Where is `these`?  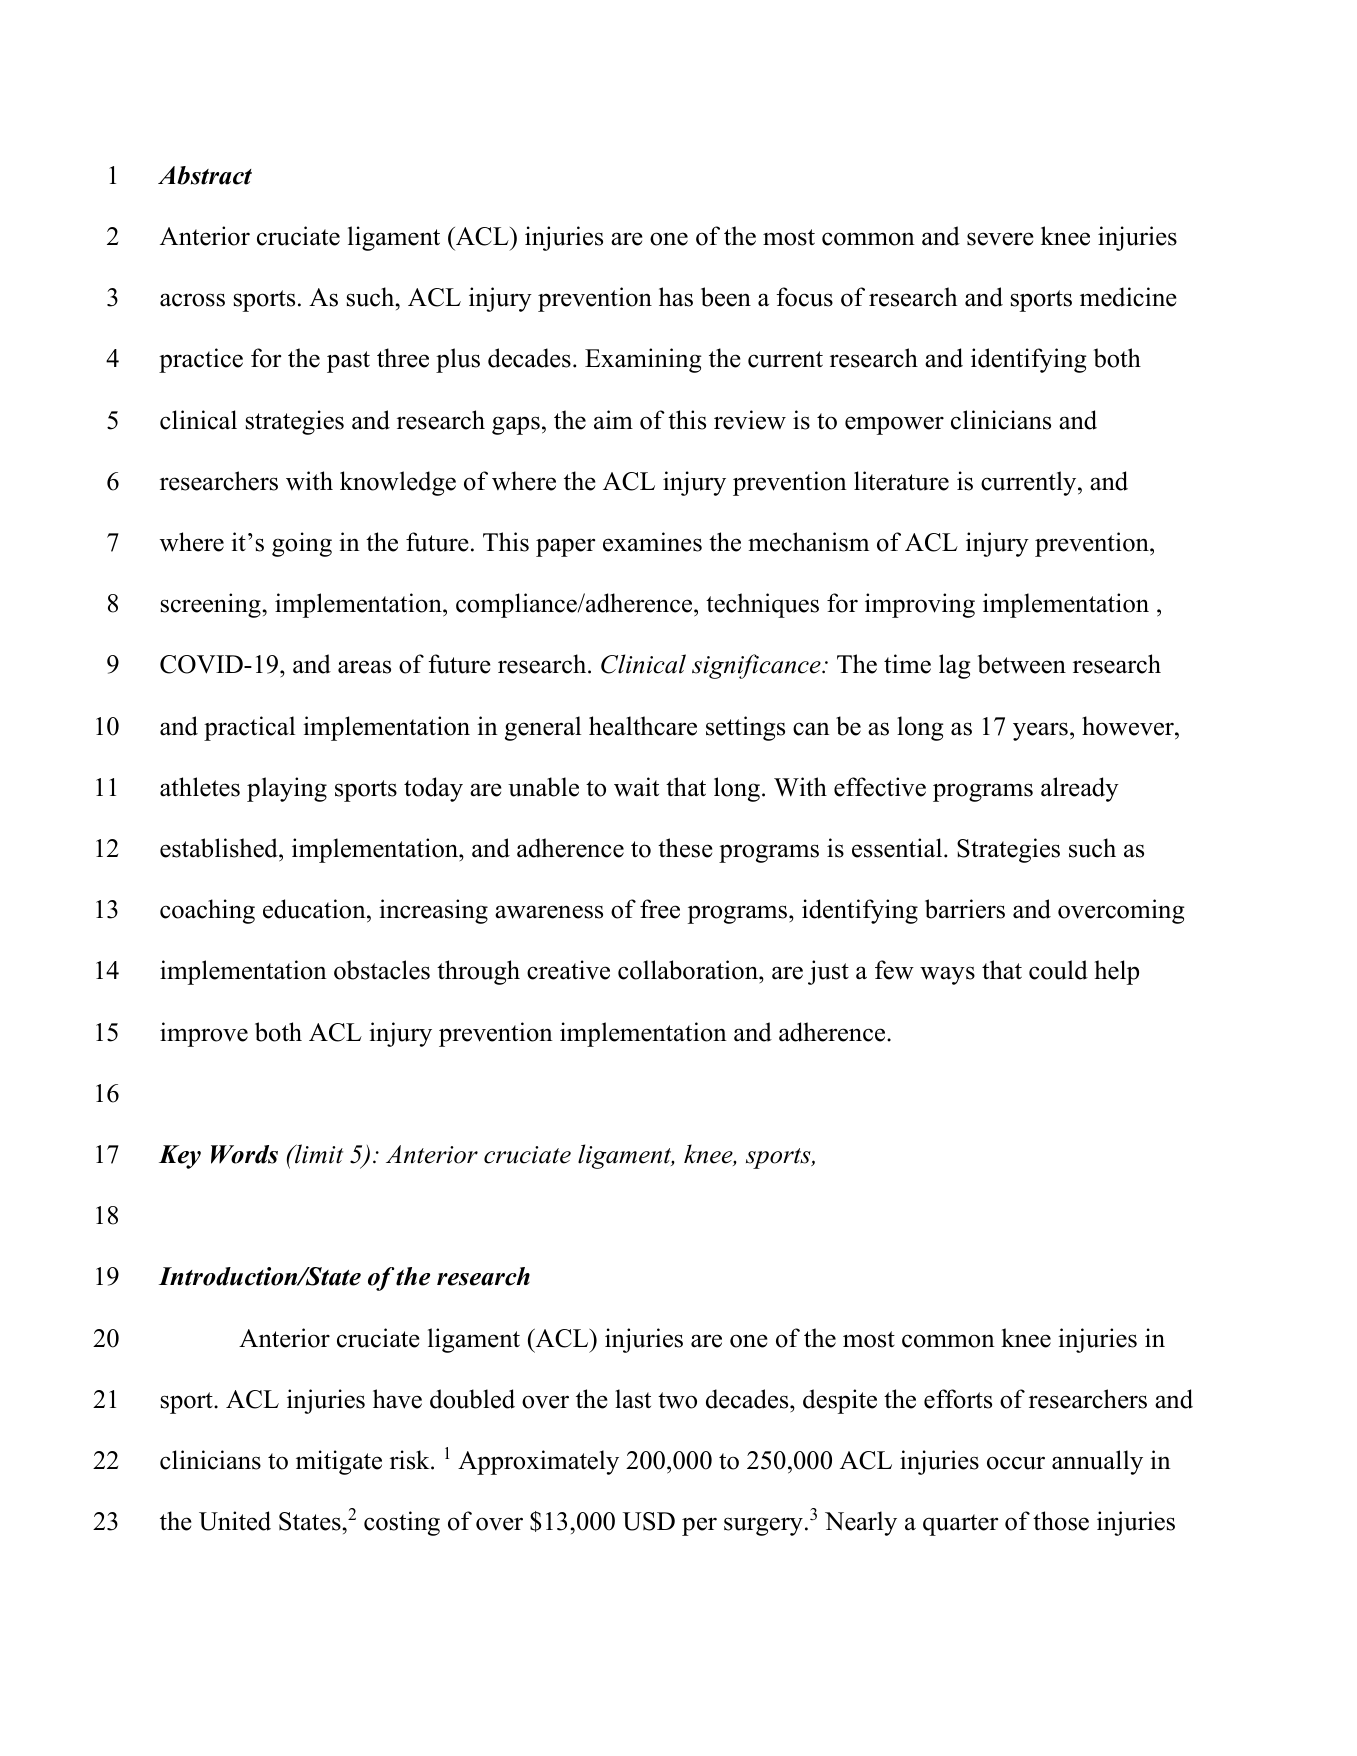 these is located at coordinates (685, 848).
